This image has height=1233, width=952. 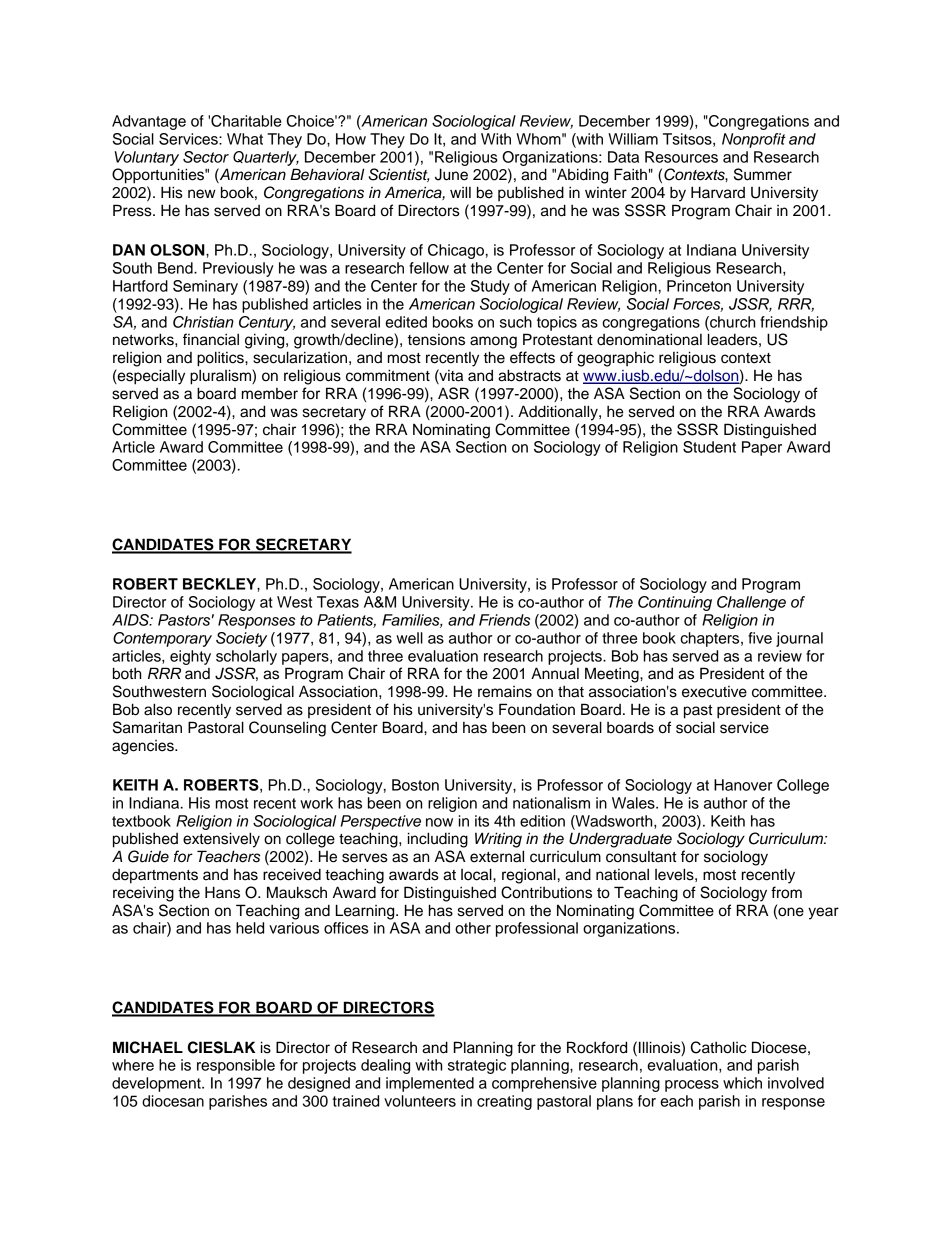 What do you see at coordinates (743, 785) in the image?
I see `Hanover` at bounding box center [743, 785].
